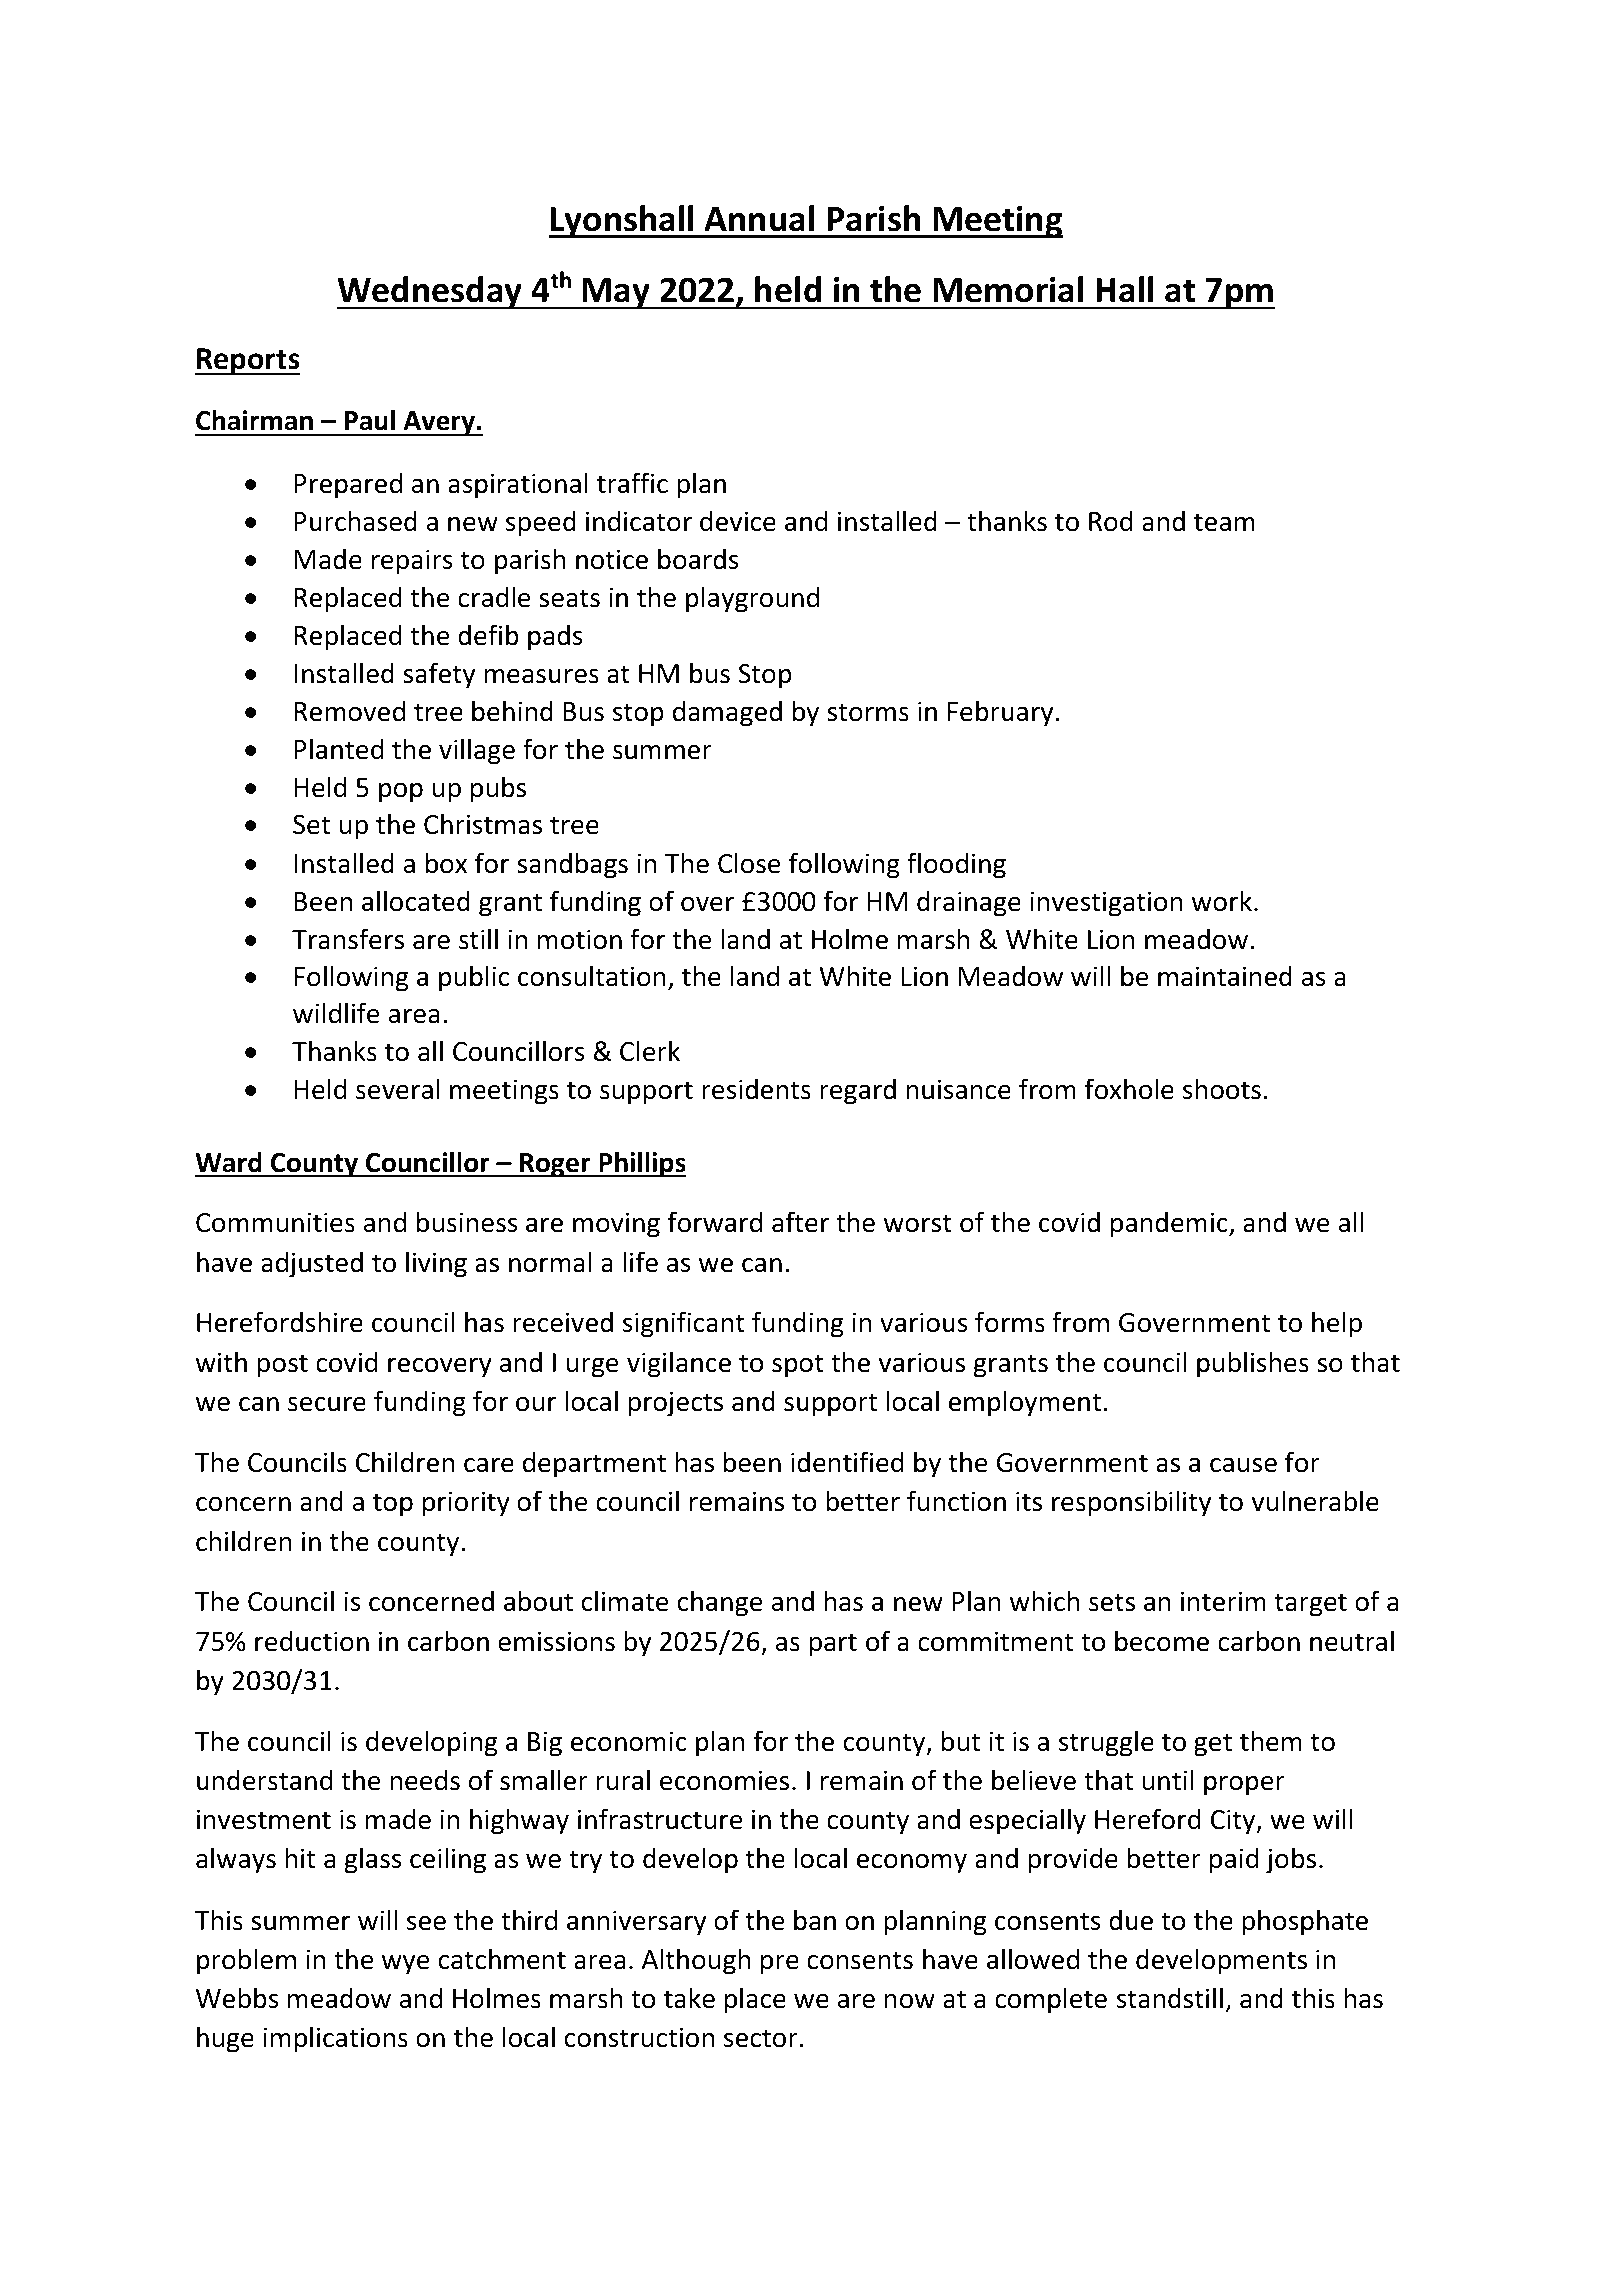 The height and width of the image is (2280, 1612). What do you see at coordinates (1243, 1465) in the image?
I see `cause` at bounding box center [1243, 1465].
